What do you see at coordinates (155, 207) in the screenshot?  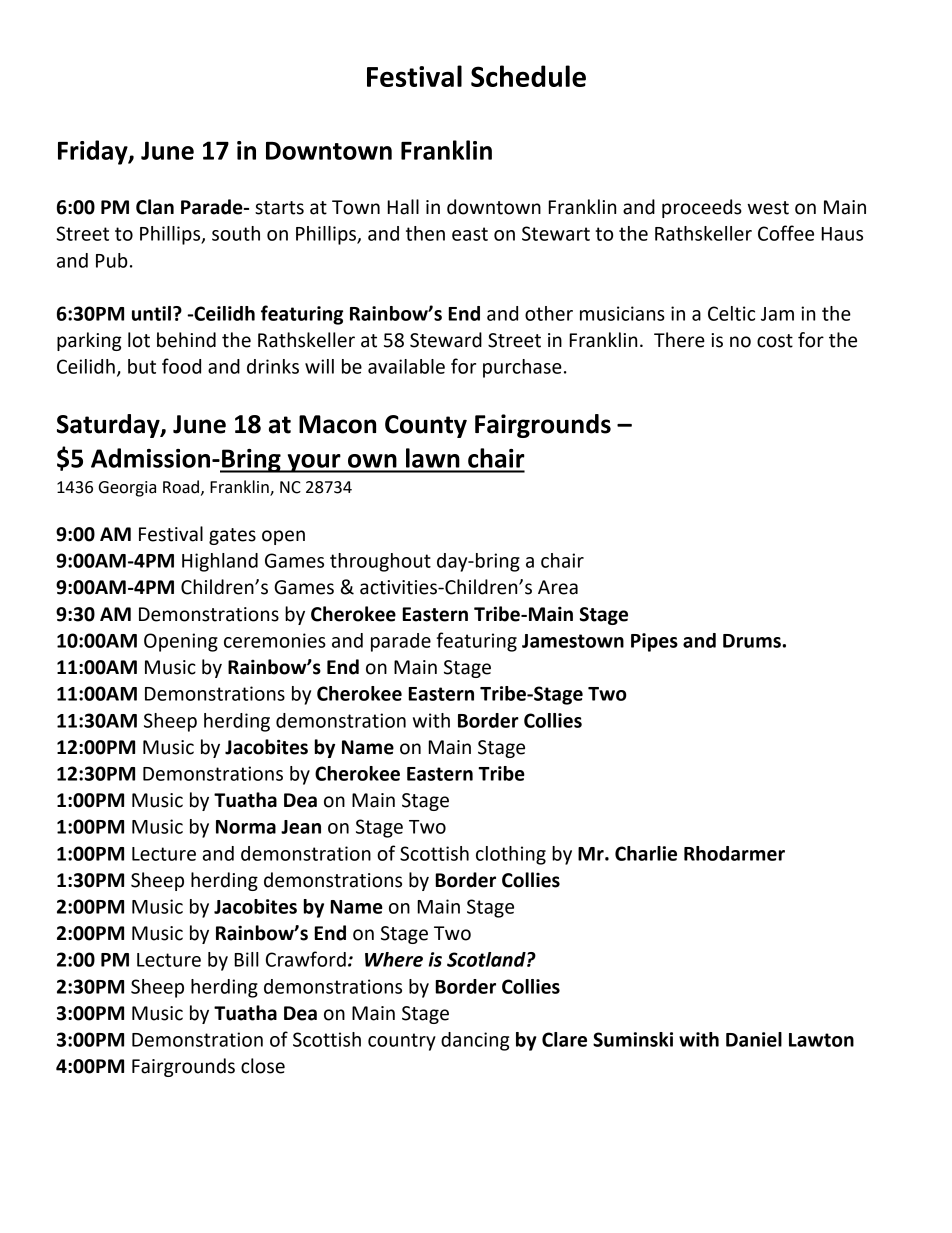 I see `Clan` at bounding box center [155, 207].
